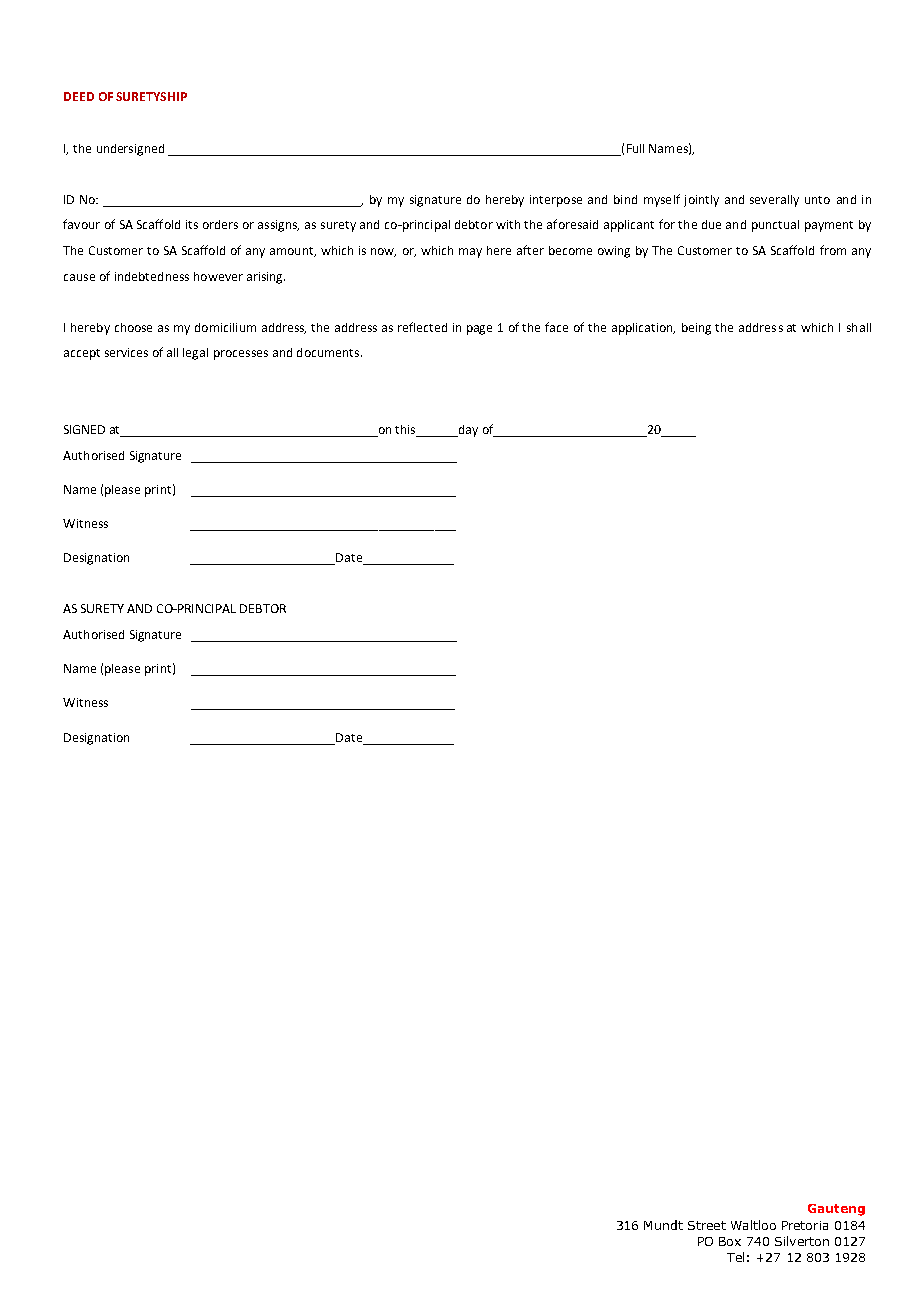  What do you see at coordinates (805, 1225) in the page?
I see `Pretoria` at bounding box center [805, 1225].
